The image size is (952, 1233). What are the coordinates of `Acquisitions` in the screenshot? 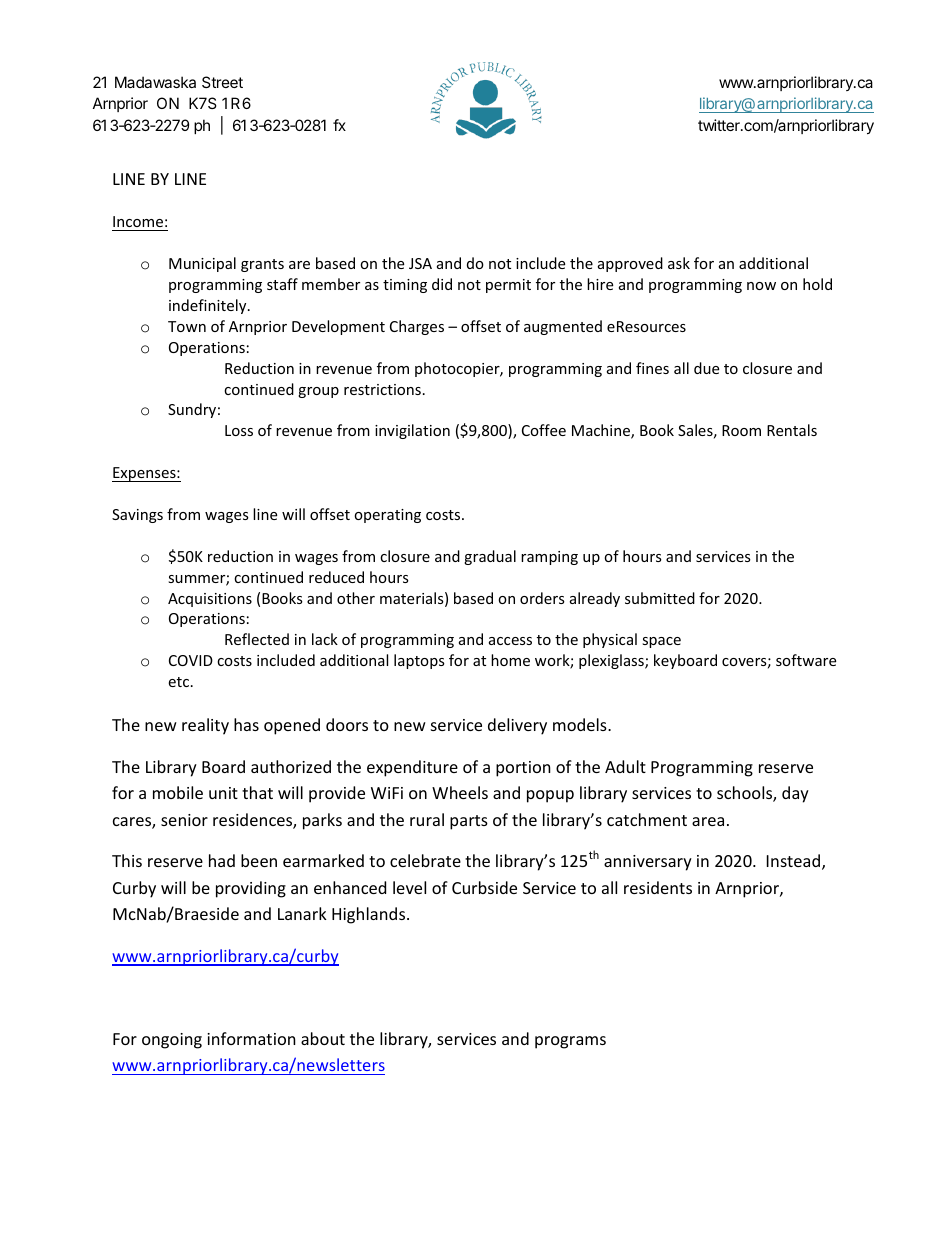 It's located at (210, 600).
